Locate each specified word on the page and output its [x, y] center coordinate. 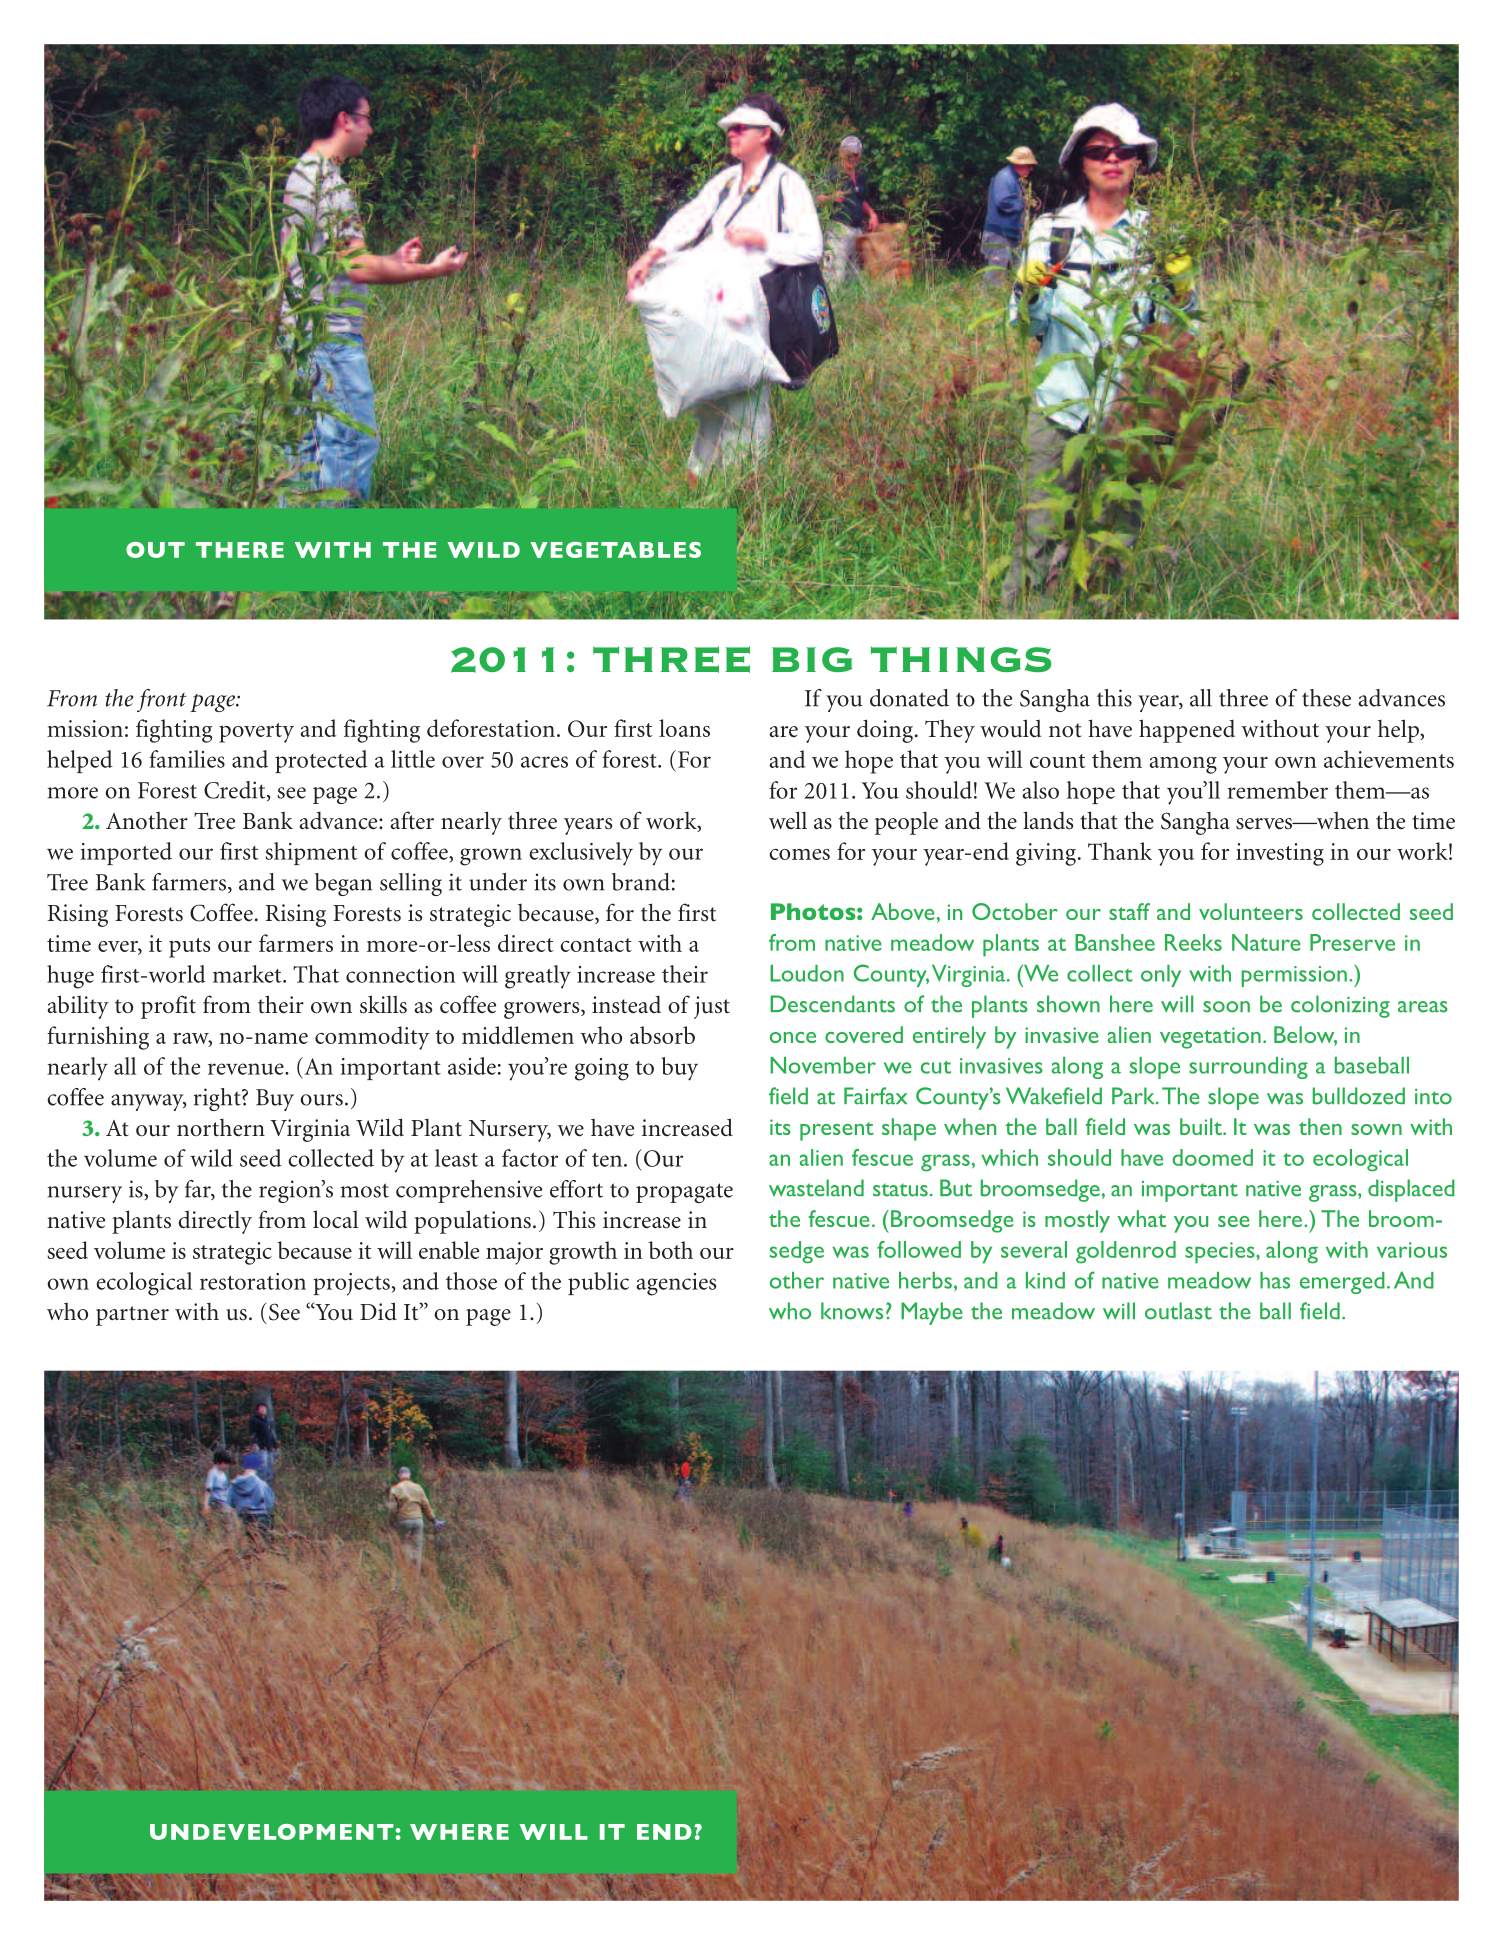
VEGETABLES [615, 550]
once [793, 1037]
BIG [812, 659]
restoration [253, 1281]
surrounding [1248, 1068]
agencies [677, 1284]
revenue [247, 1069]
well [788, 820]
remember [1278, 790]
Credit [236, 791]
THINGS [961, 659]
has [1275, 1280]
